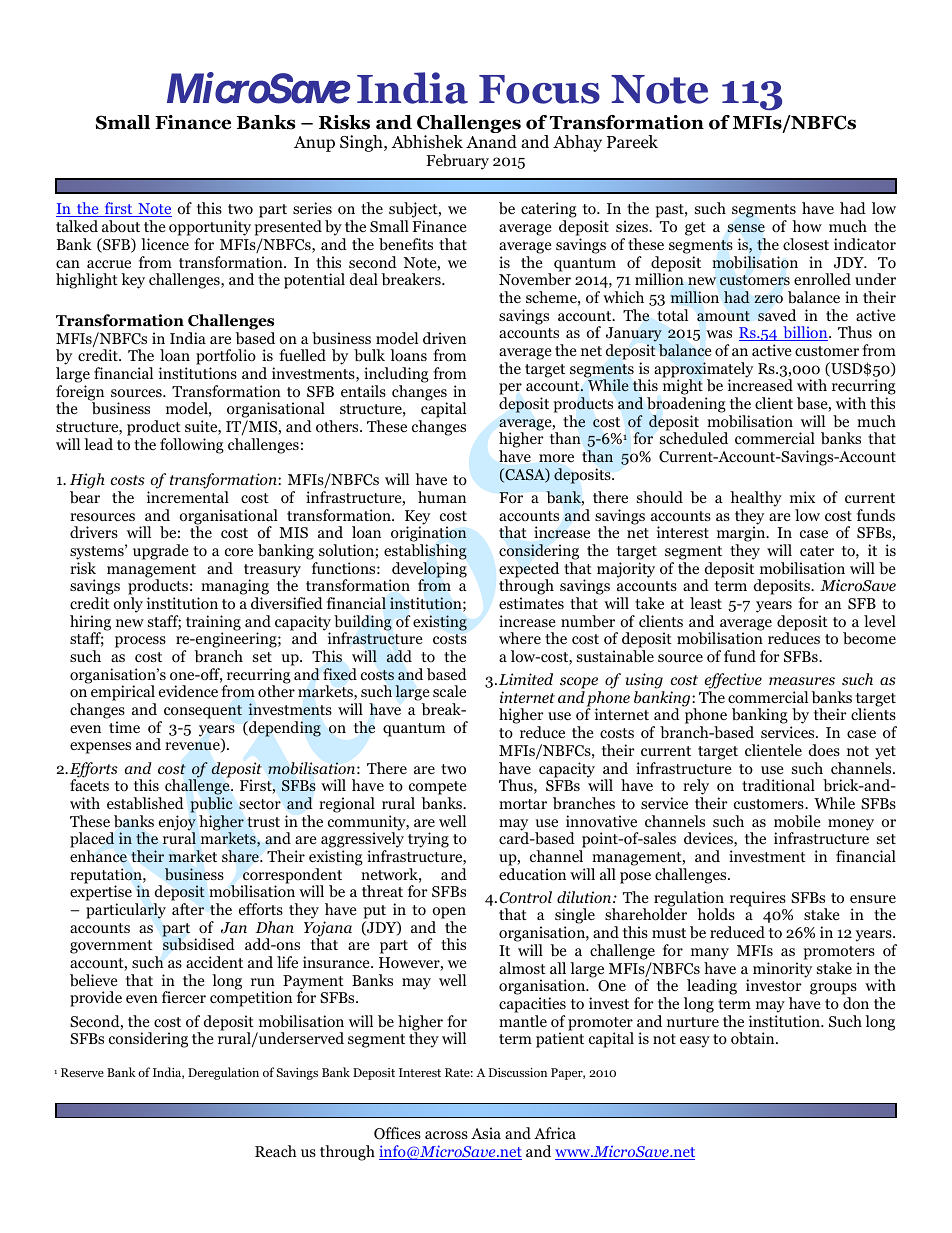  What do you see at coordinates (754, 1038) in the screenshot?
I see `obtain` at bounding box center [754, 1038].
